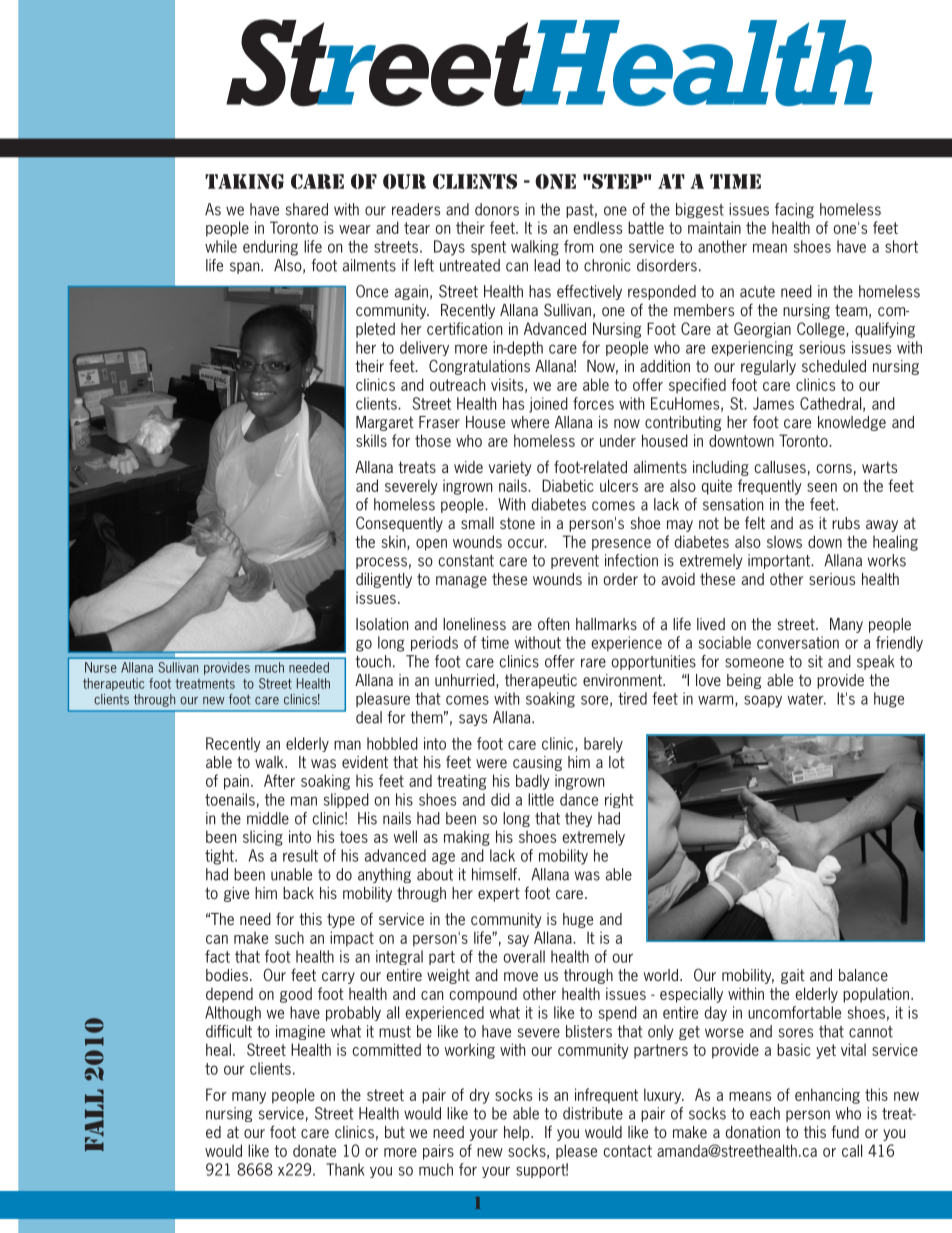  I want to click on donors, so click(497, 209).
